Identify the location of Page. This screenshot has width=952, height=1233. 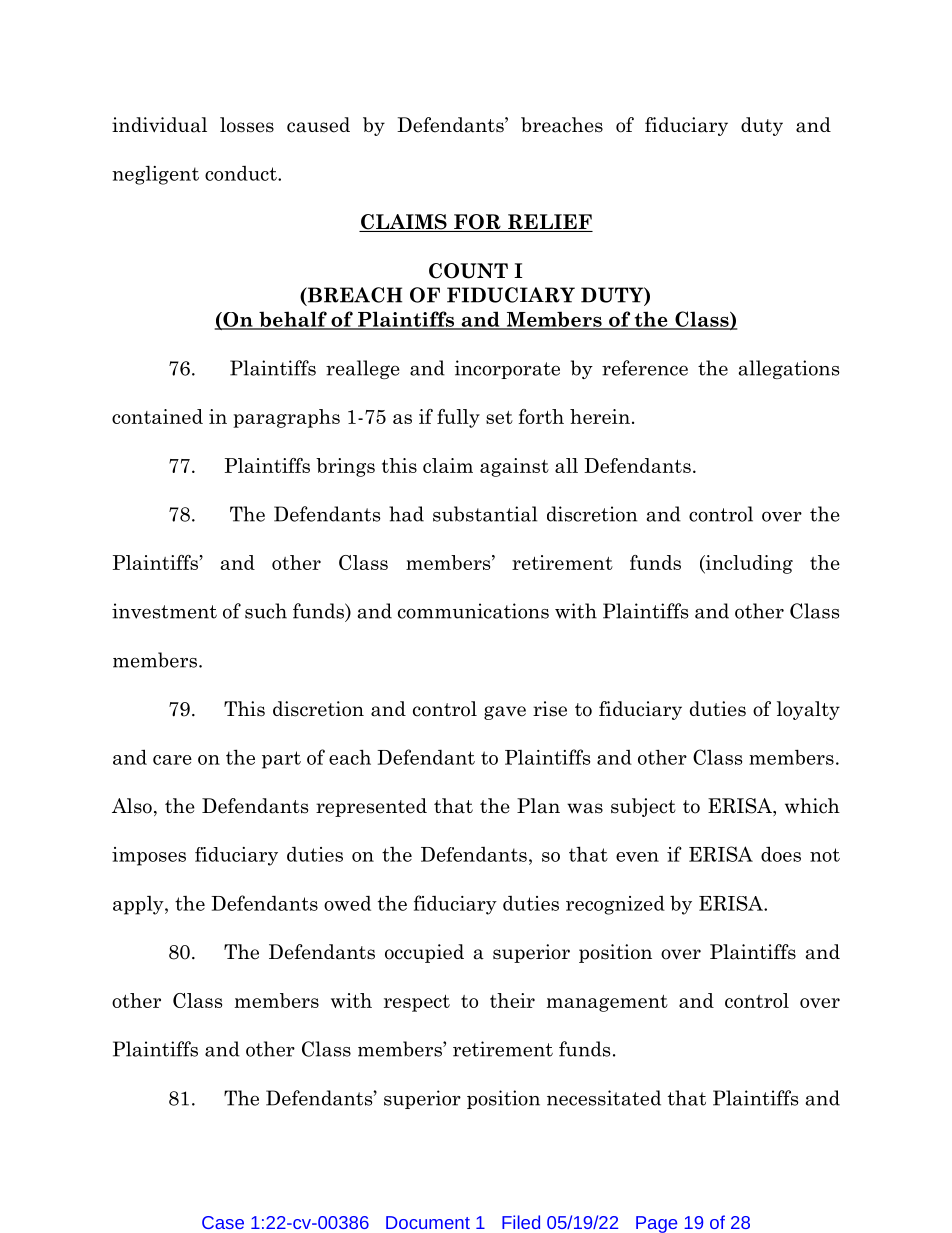
(656, 1224).
